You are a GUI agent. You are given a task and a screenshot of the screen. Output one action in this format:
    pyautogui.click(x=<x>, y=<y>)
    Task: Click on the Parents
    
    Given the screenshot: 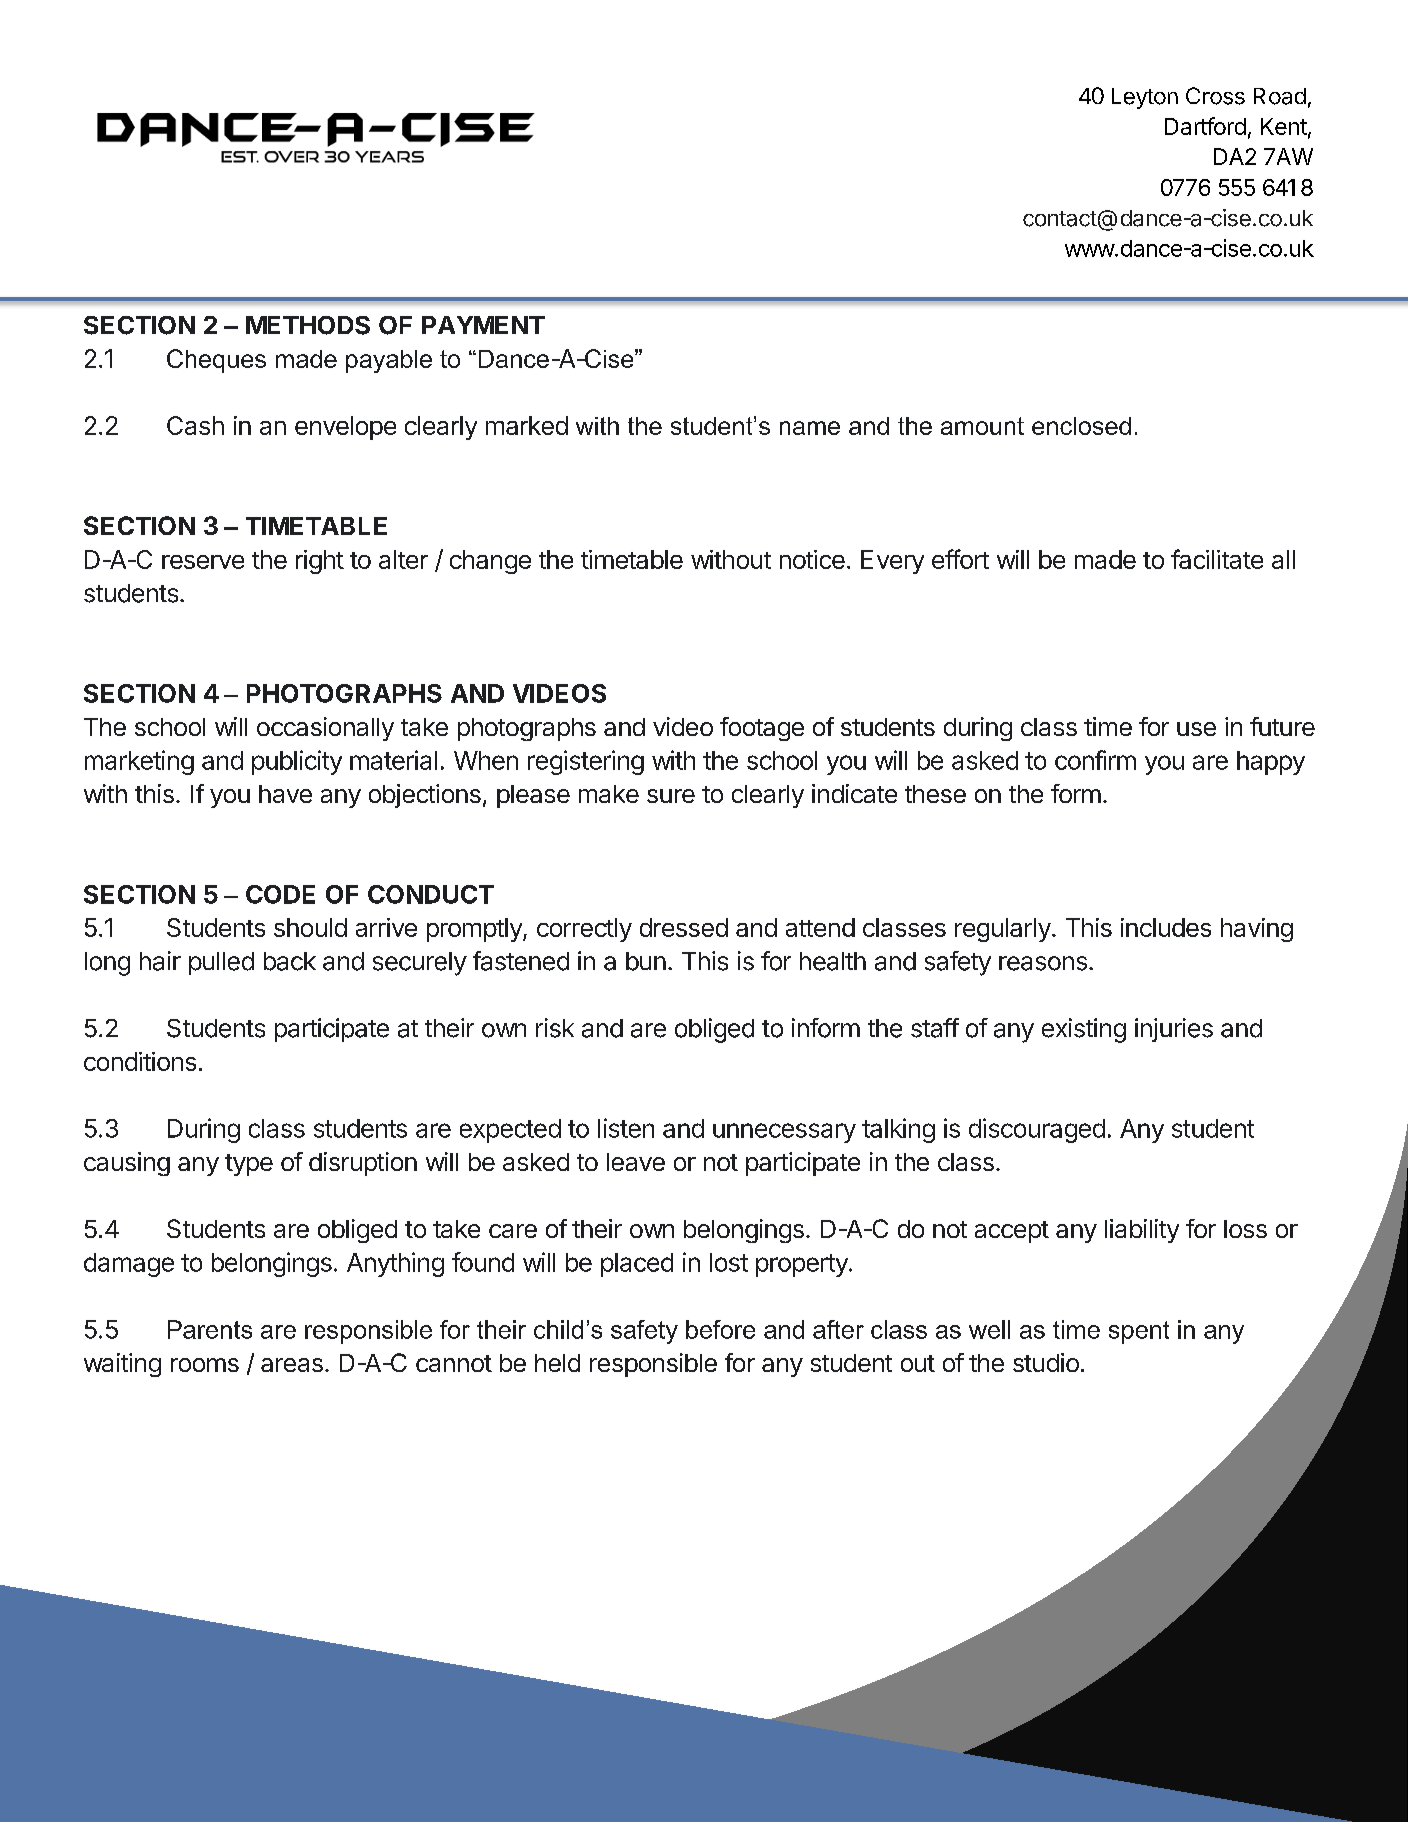 What is the action you would take?
    pyautogui.click(x=210, y=1329)
